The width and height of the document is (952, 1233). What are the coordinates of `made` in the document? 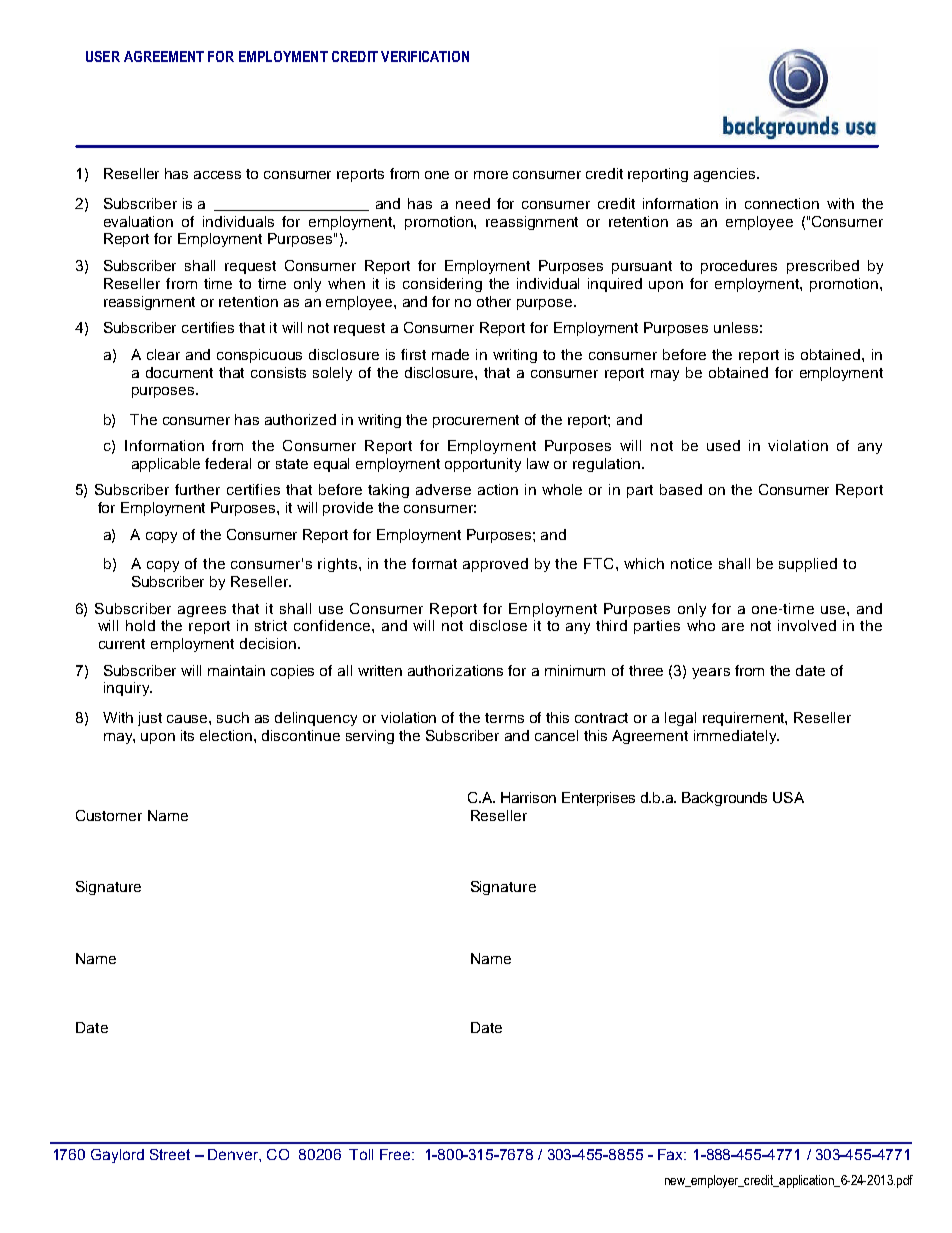 It's located at (450, 354).
